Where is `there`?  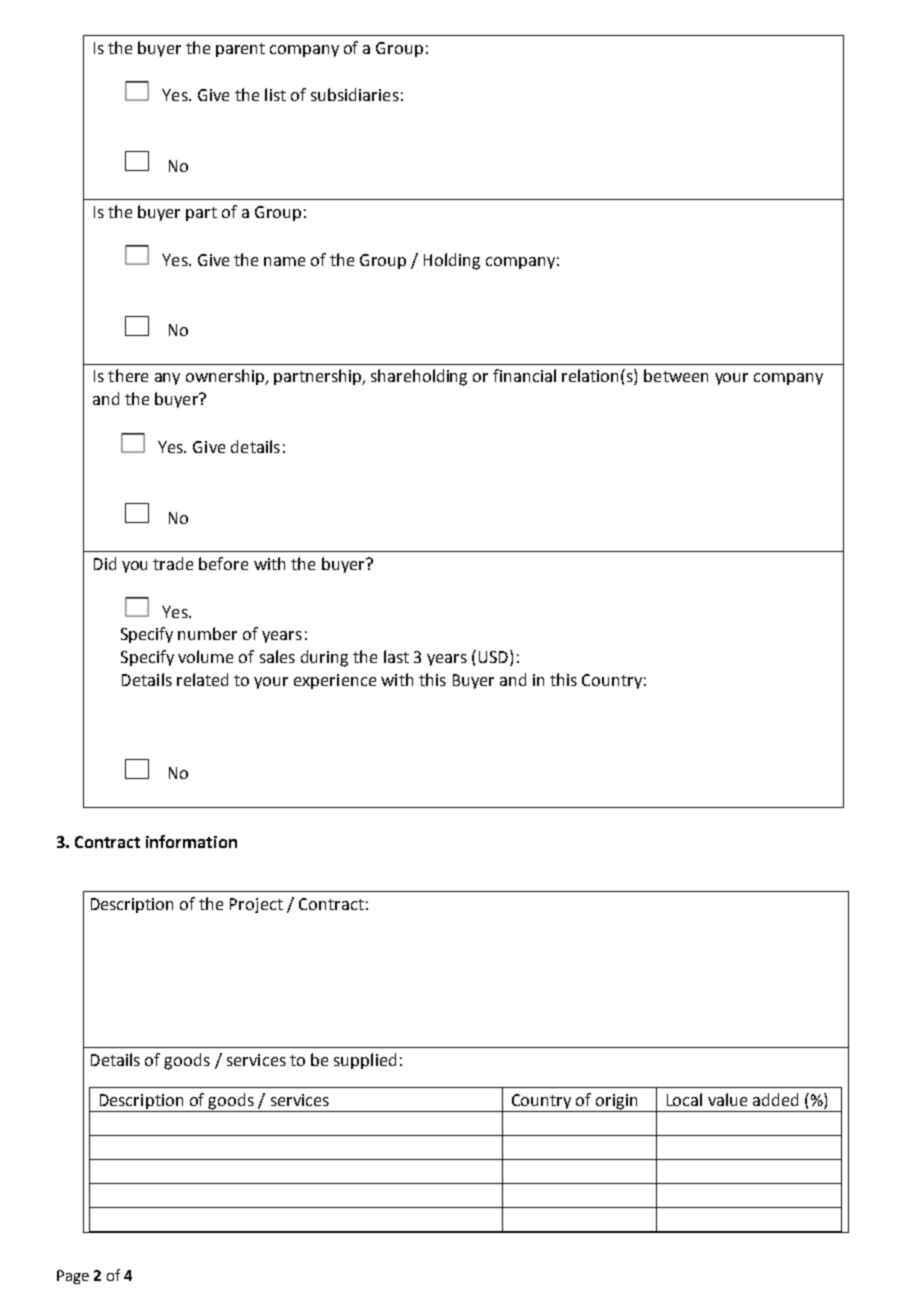 there is located at coordinates (128, 375).
